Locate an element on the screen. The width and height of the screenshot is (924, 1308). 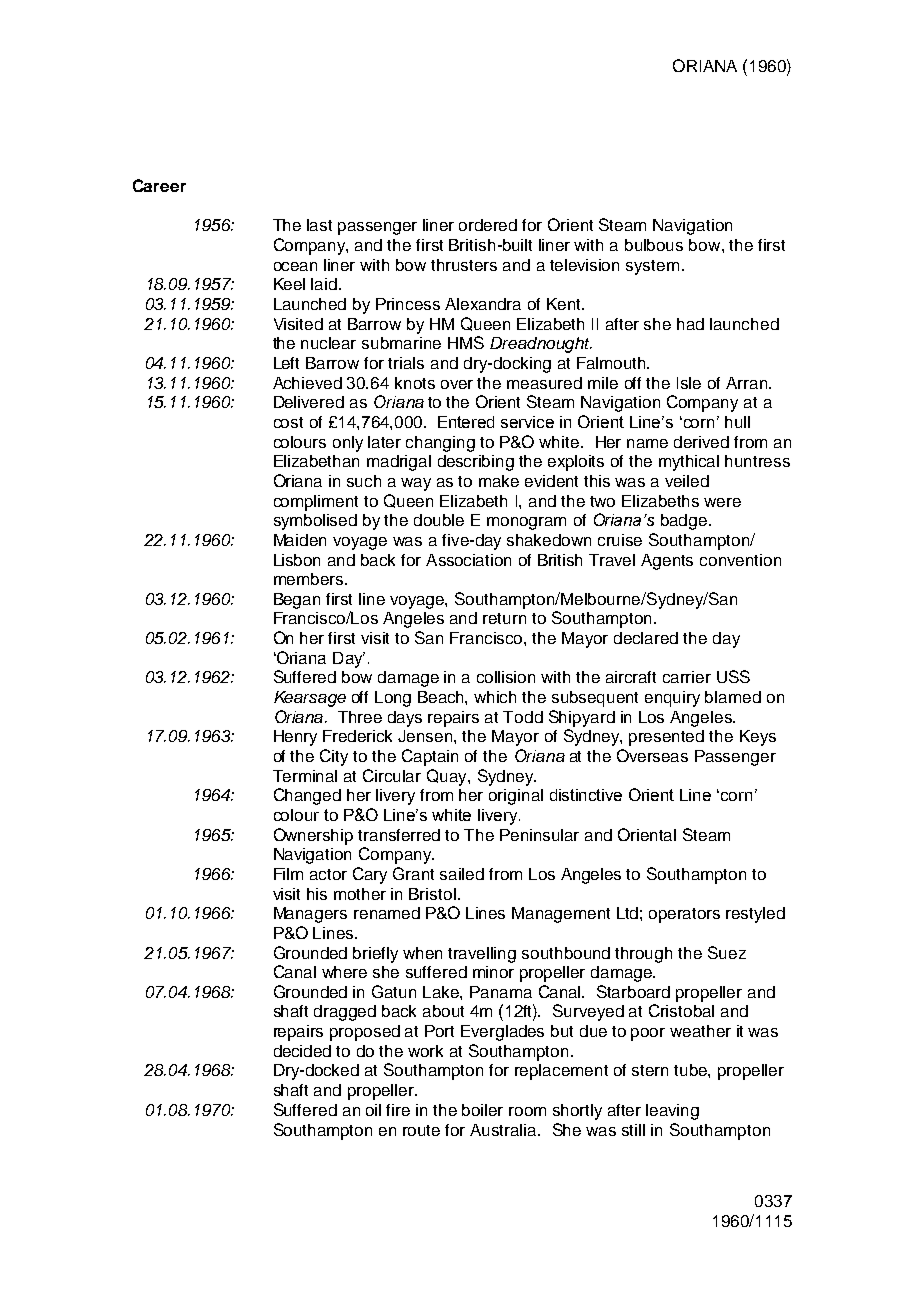
bulbous is located at coordinates (654, 245).
